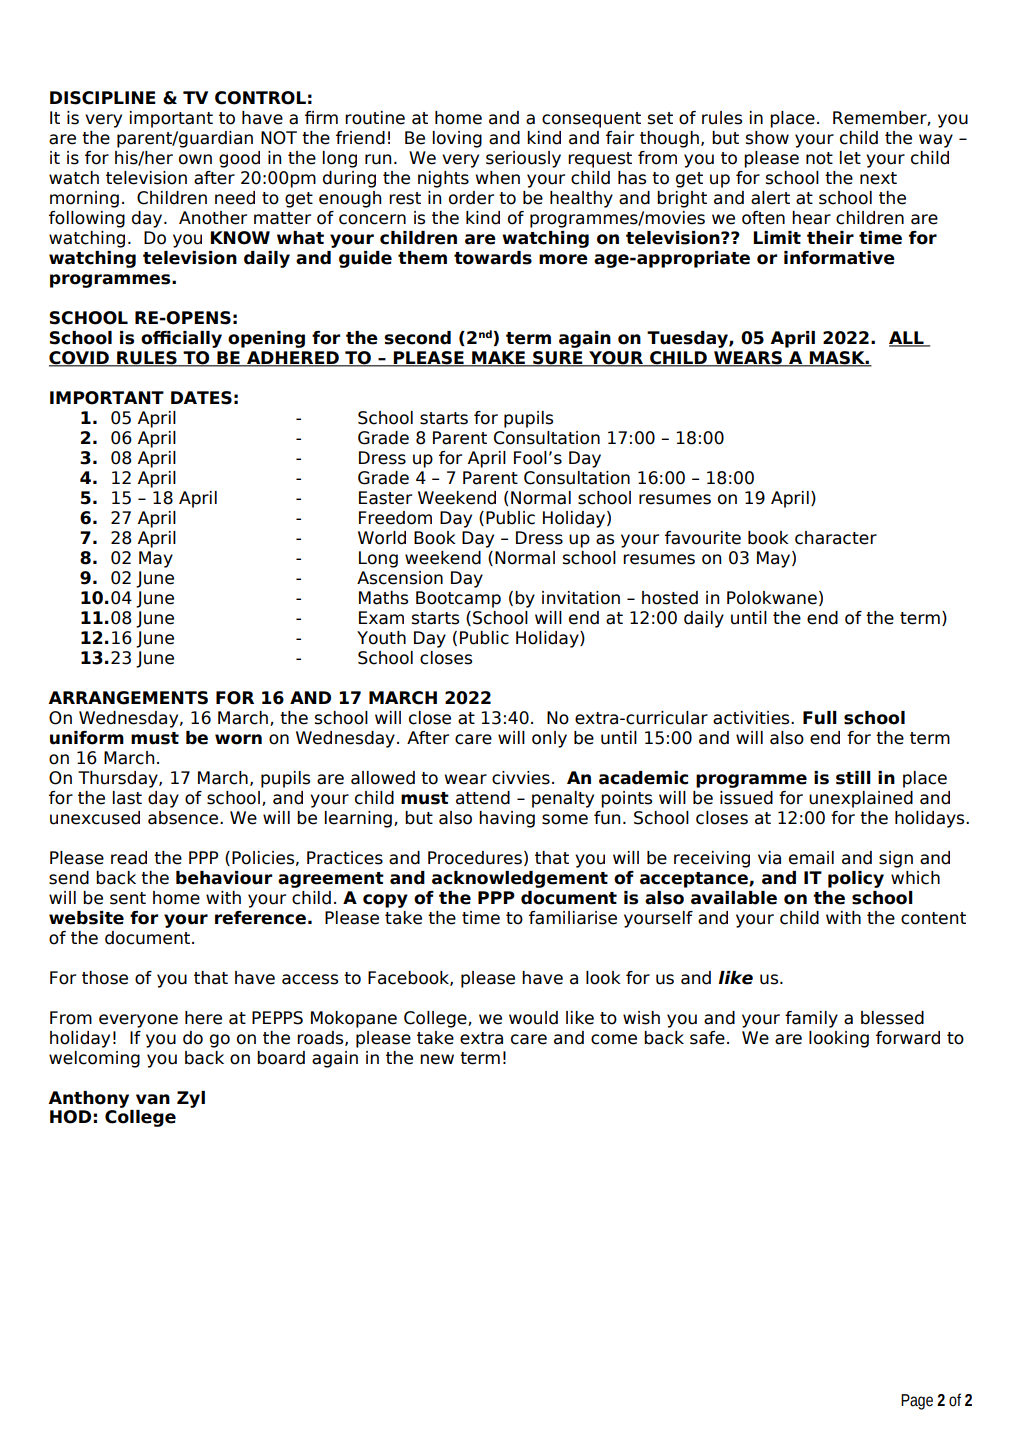 Image resolution: width=1021 pixels, height=1444 pixels. Describe the element at coordinates (836, 538) in the screenshot. I see `character` at that location.
